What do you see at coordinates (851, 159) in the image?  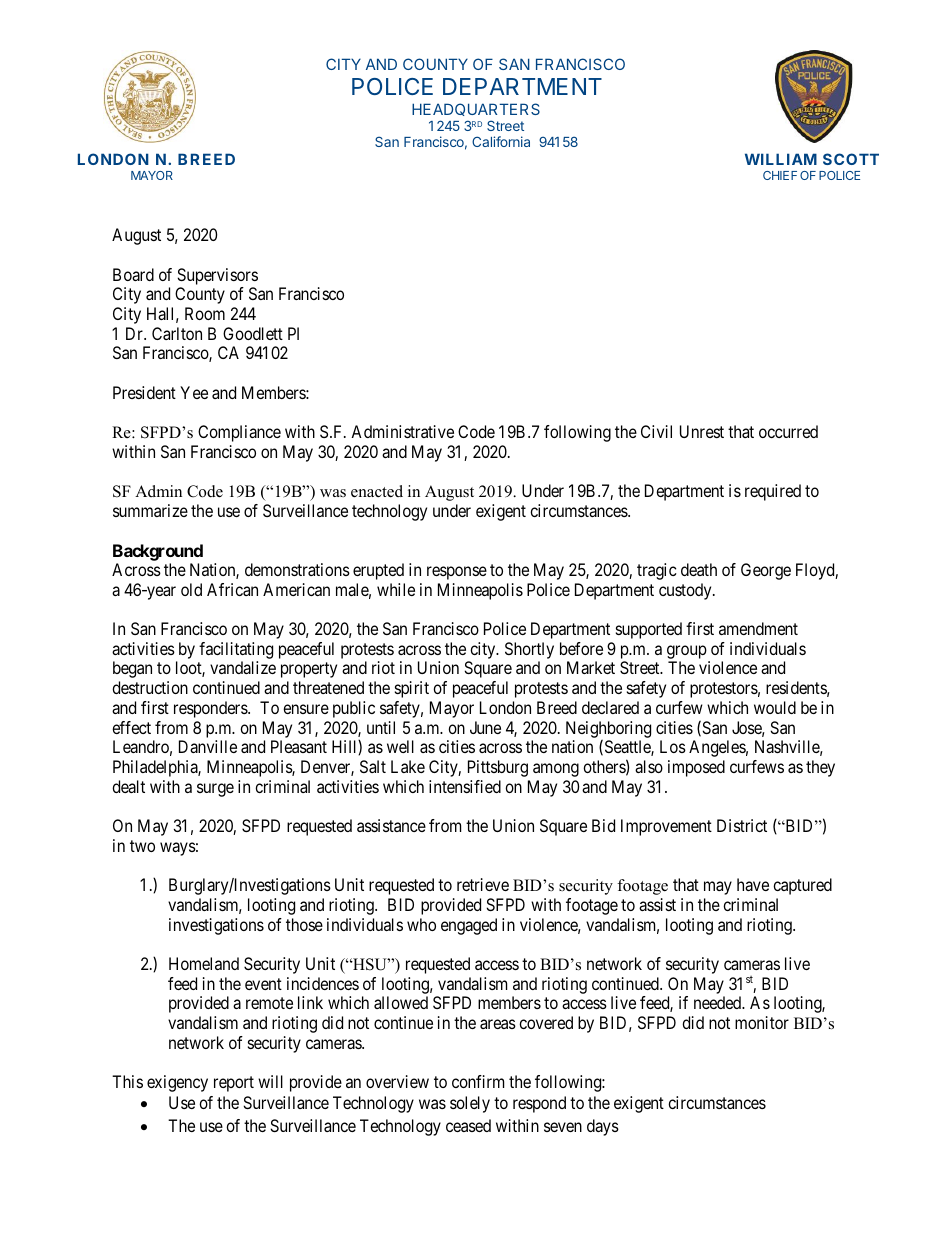 I see `SCOTT` at bounding box center [851, 159].
